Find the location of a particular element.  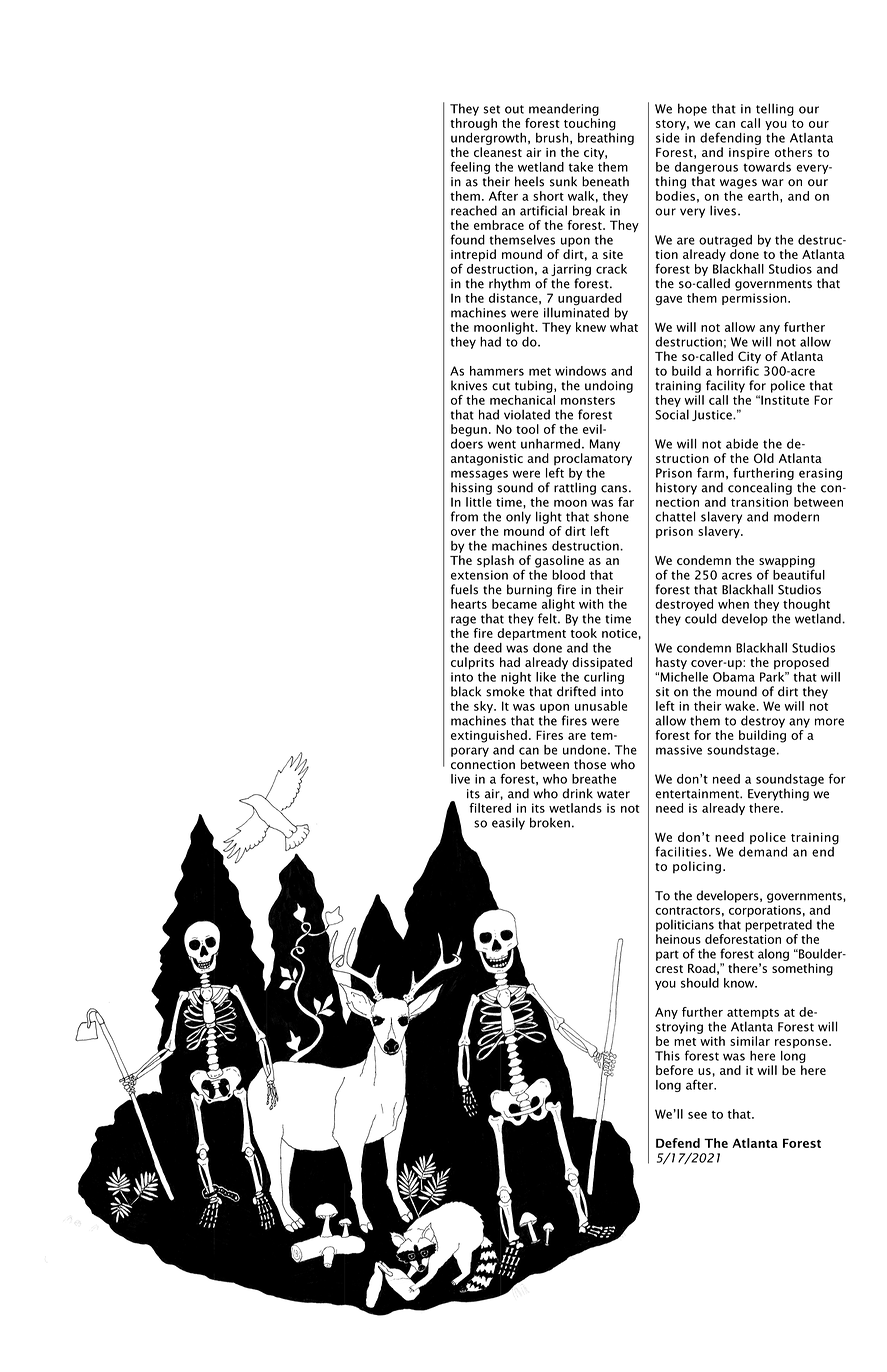

response is located at coordinates (802, 1043).
